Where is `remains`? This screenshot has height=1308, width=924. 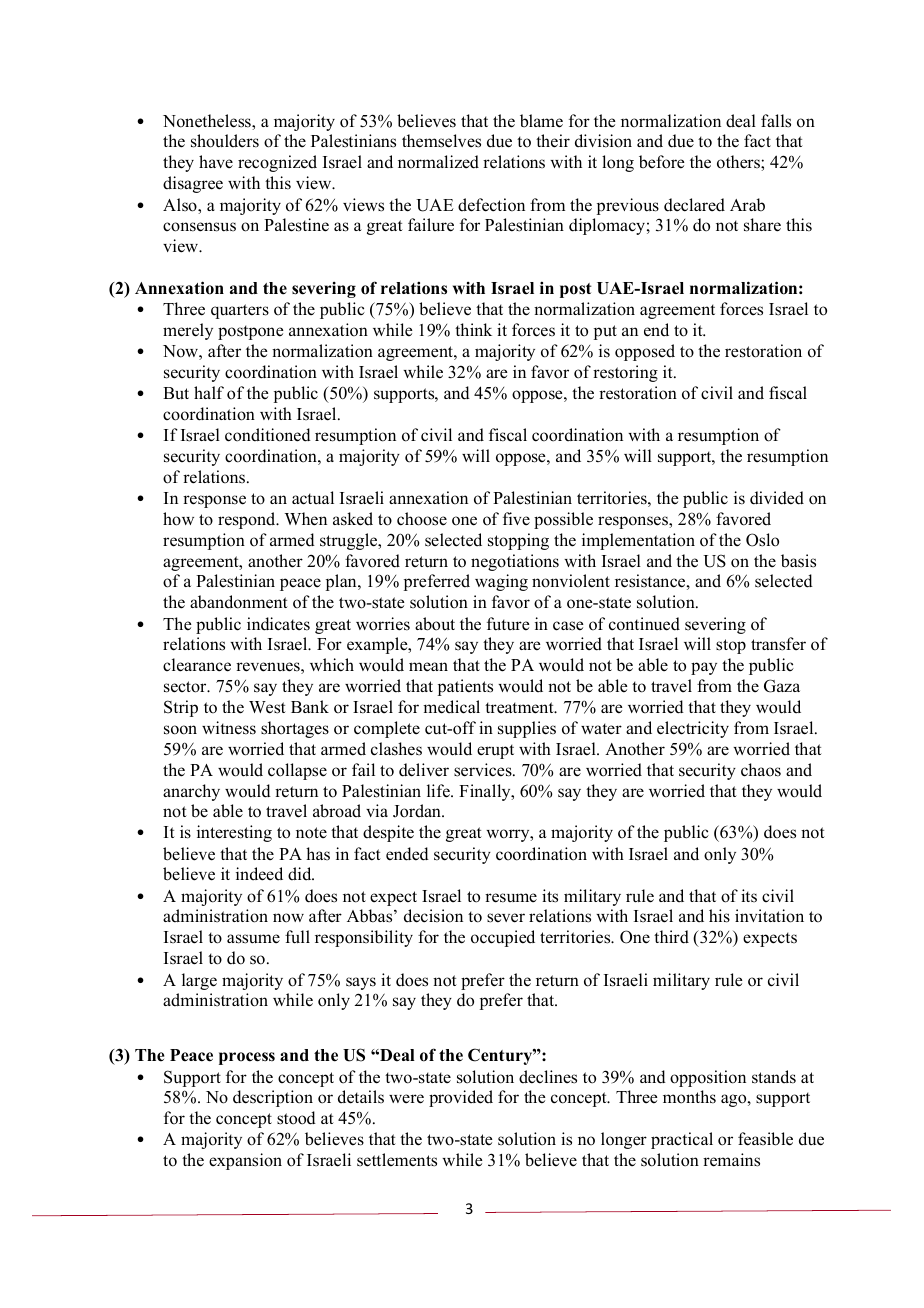 remains is located at coordinates (731, 1160).
